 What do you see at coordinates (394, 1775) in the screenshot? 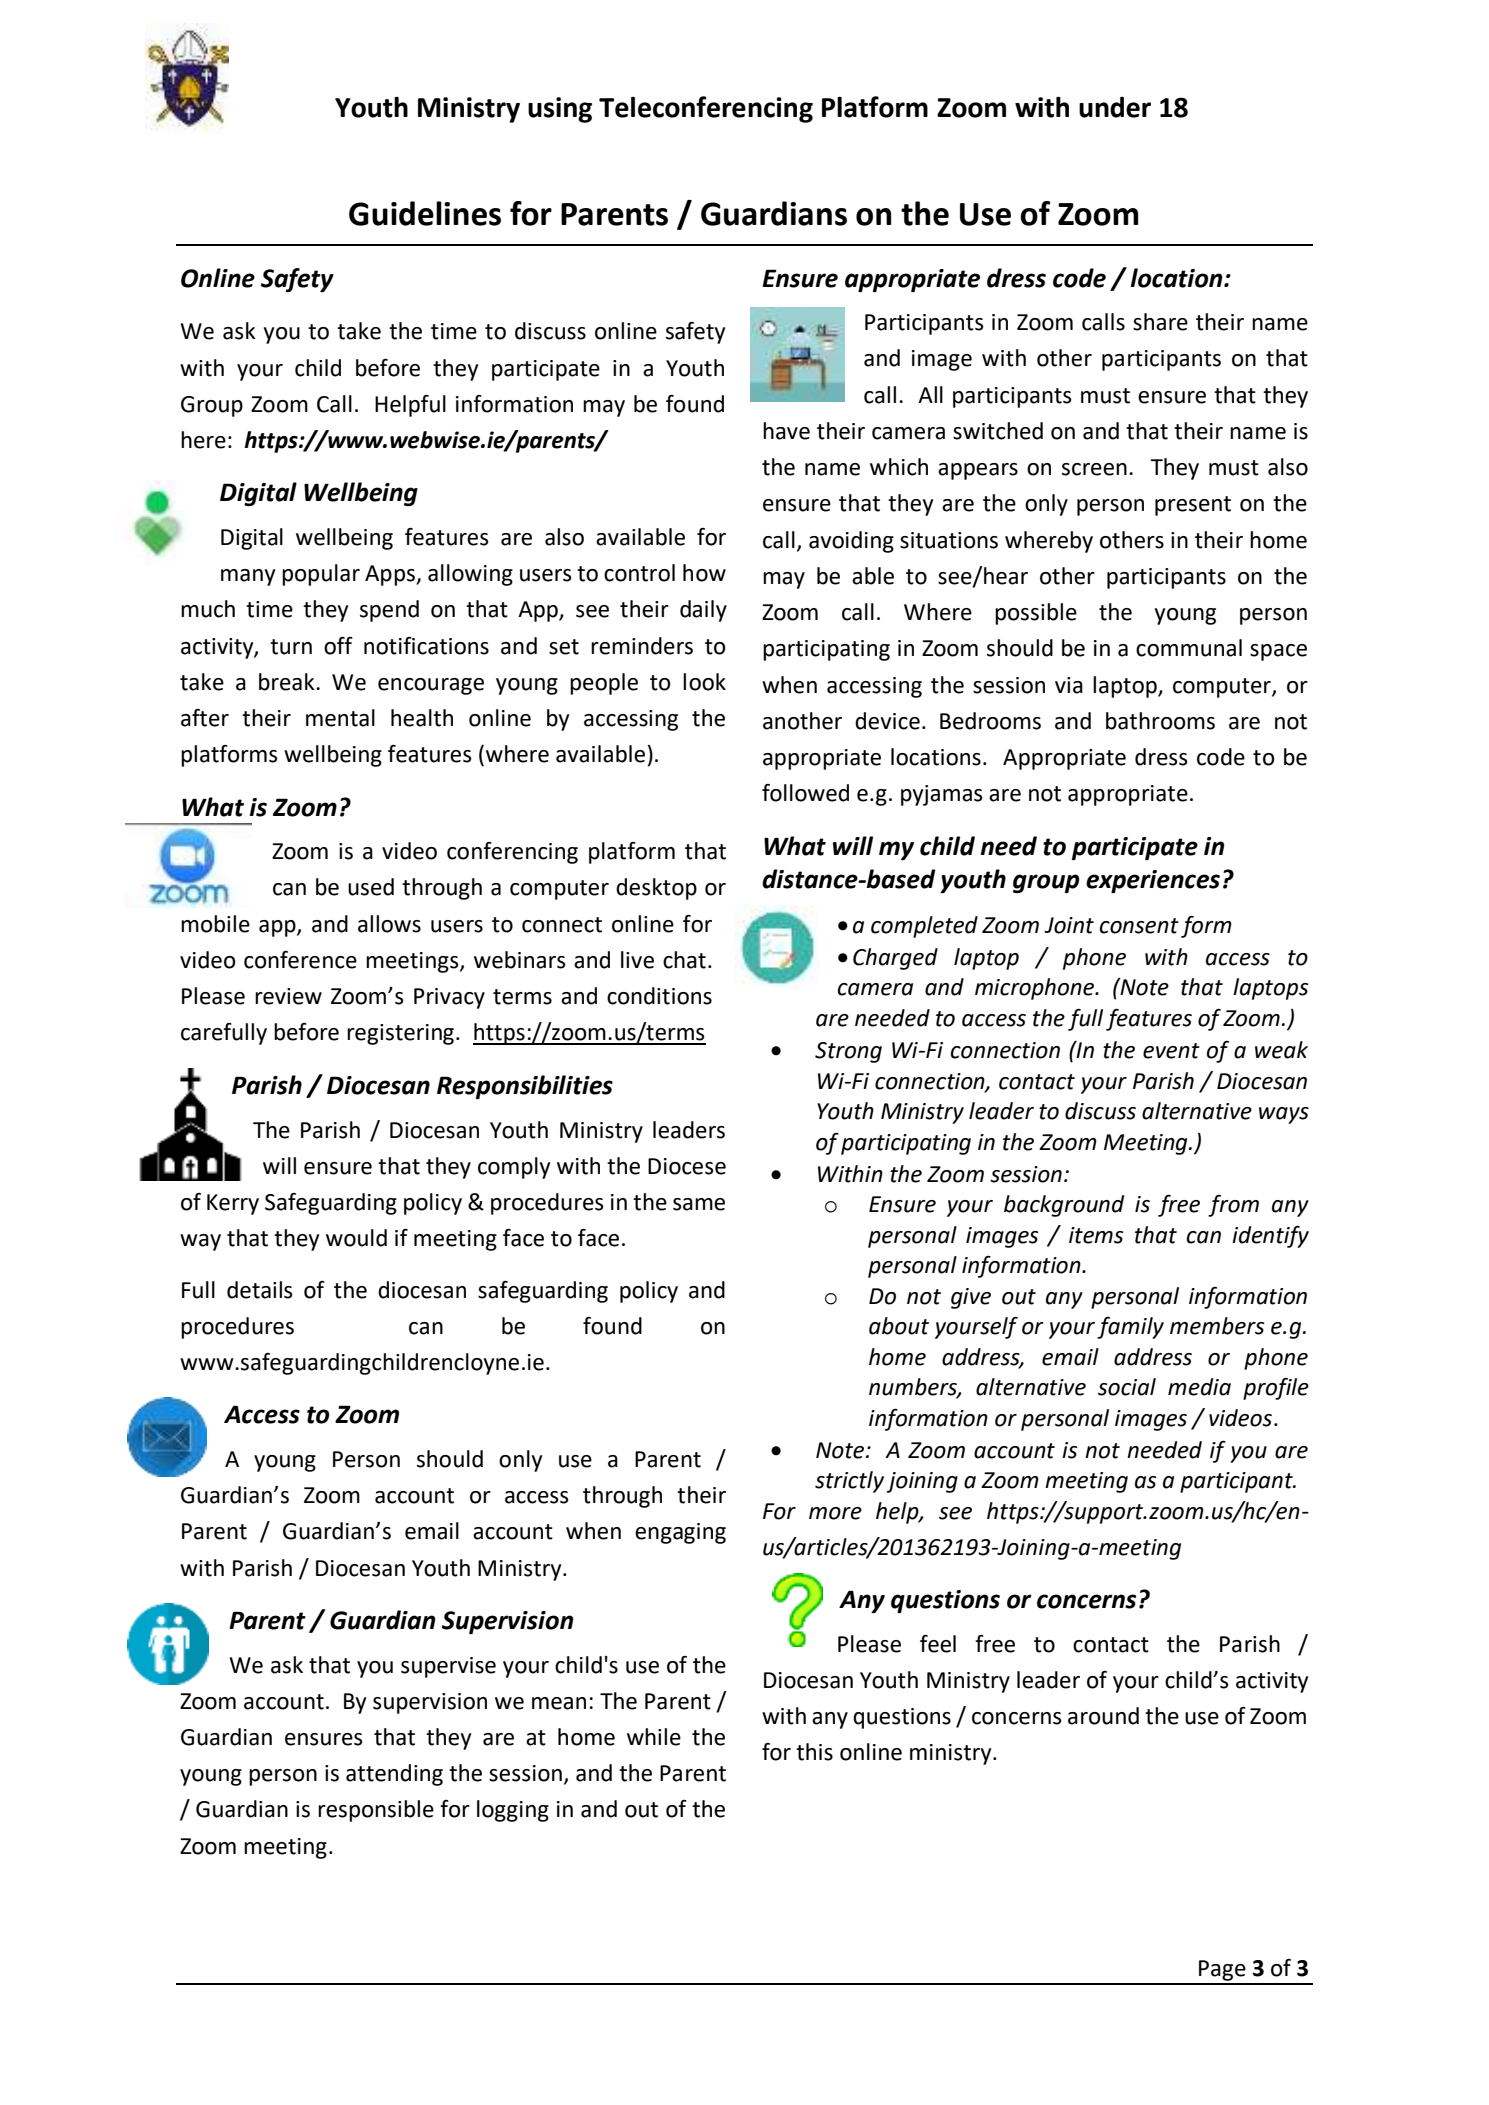
I see `attending` at bounding box center [394, 1775].
